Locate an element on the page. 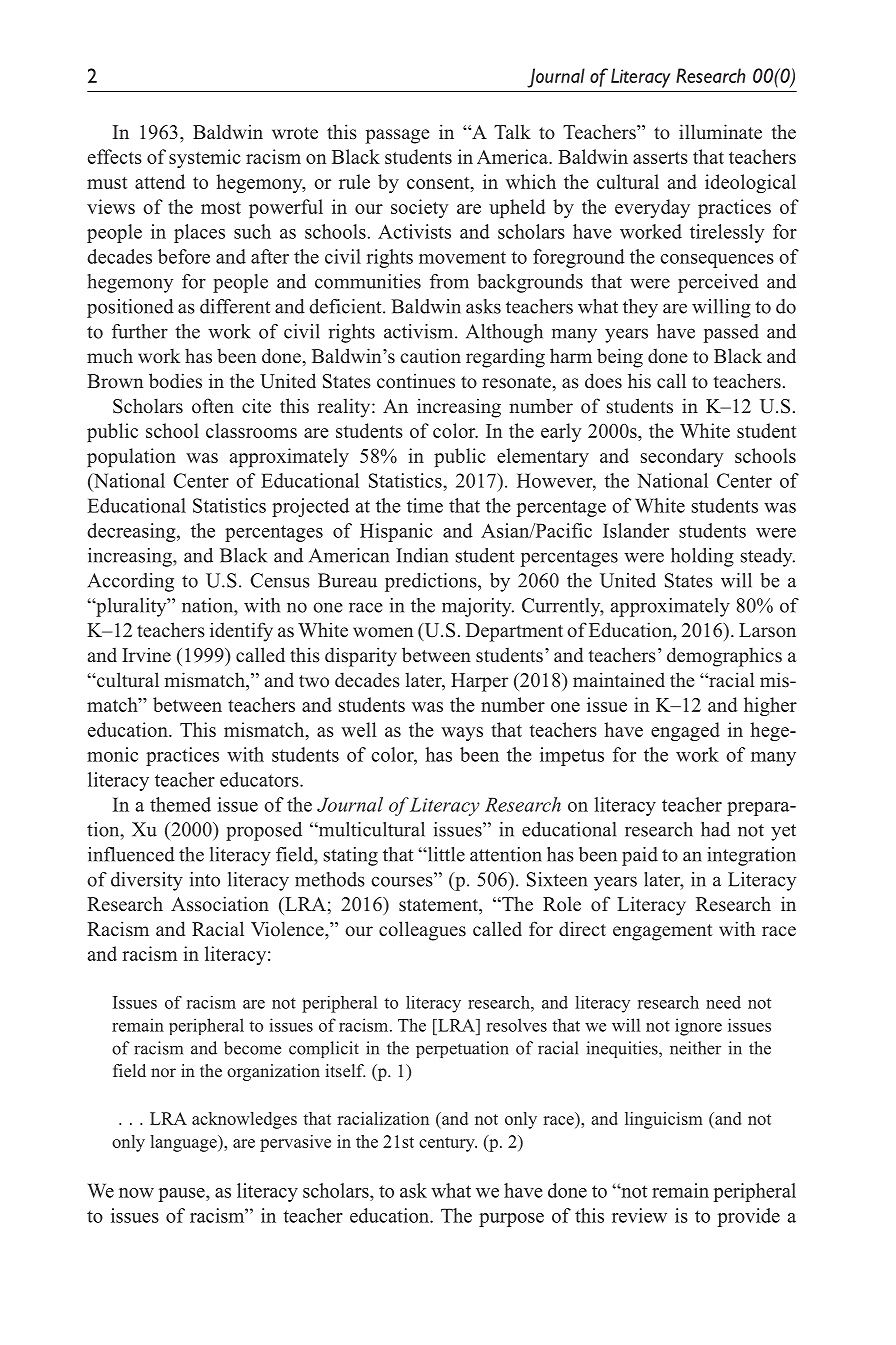  demographics is located at coordinates (724, 657).
